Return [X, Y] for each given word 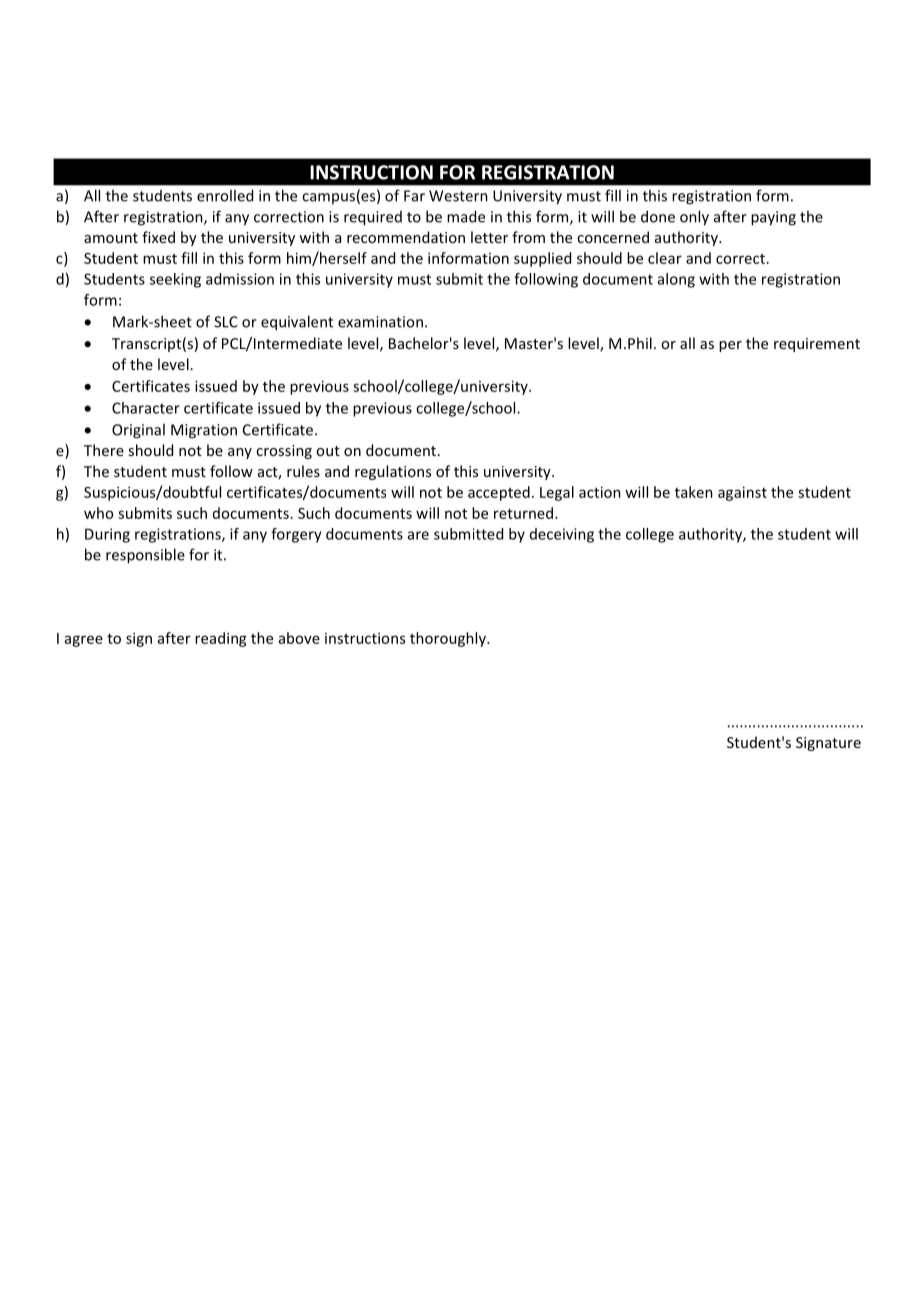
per [730, 346]
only [694, 218]
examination [380, 322]
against [742, 493]
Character [146, 408]
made [466, 216]
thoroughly [449, 639]
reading [221, 639]
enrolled [225, 195]
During [107, 535]
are [418, 535]
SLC [226, 322]
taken [694, 492]
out [328, 451]
